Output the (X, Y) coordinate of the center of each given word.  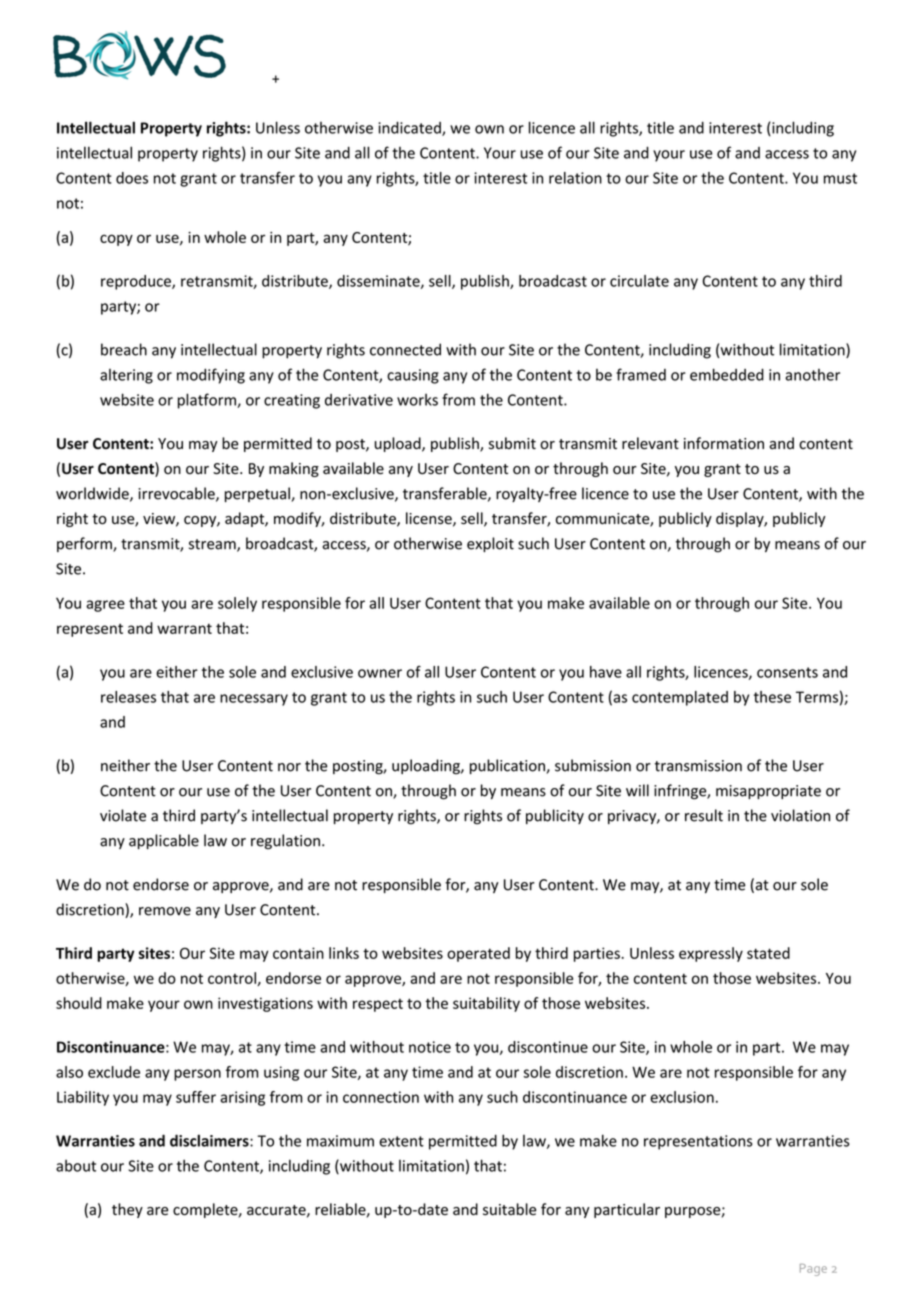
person (197, 1075)
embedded (727, 374)
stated (768, 953)
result (704, 815)
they (127, 1210)
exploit (490, 544)
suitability (486, 1004)
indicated (410, 128)
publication (508, 766)
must (840, 178)
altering (126, 376)
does (132, 178)
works (417, 400)
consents (787, 672)
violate (123, 815)
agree (105, 606)
